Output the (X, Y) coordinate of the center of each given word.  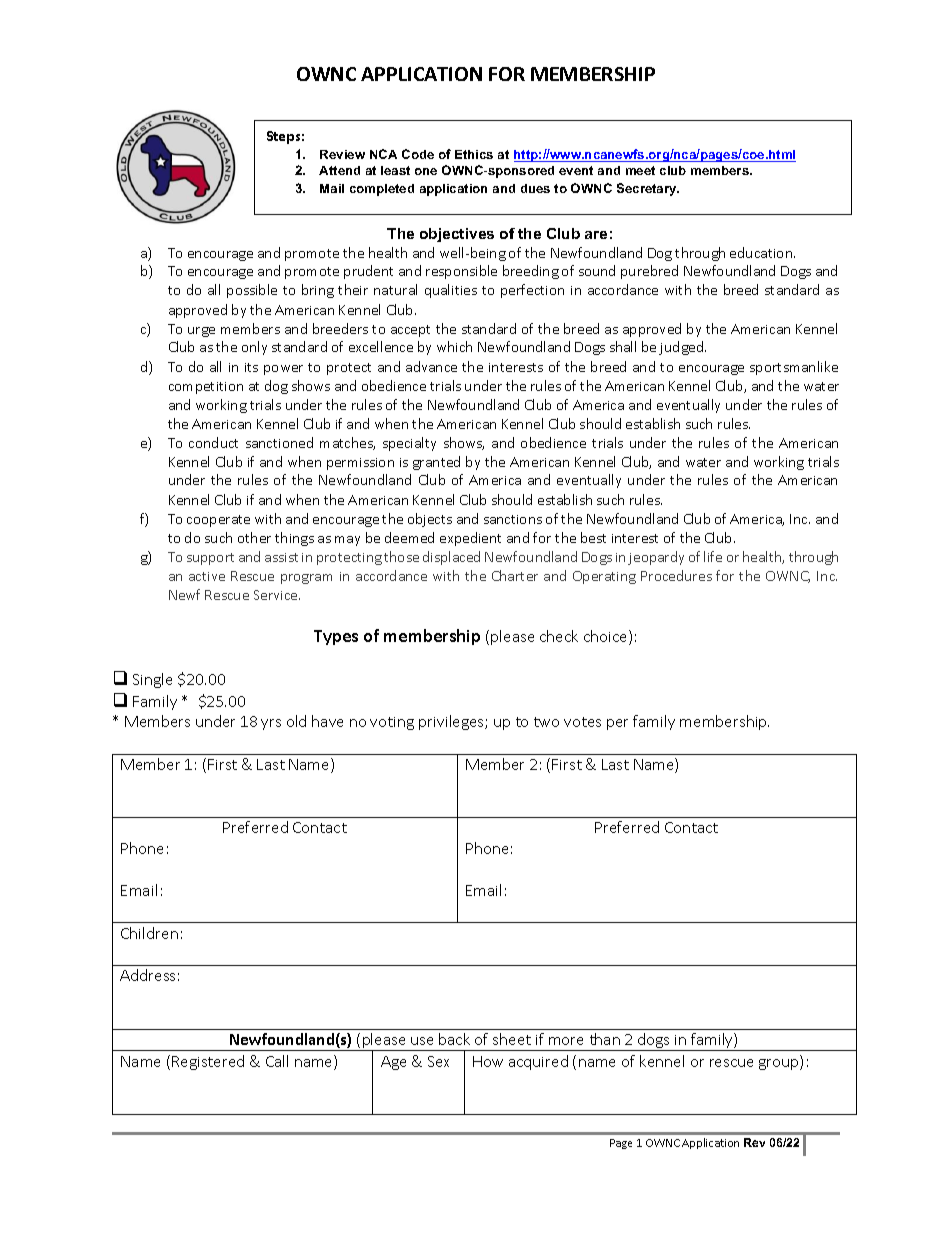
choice (607, 637)
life (713, 556)
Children (149, 933)
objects (430, 520)
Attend (339, 170)
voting (392, 723)
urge (201, 332)
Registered (208, 1062)
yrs (271, 724)
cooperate (218, 521)
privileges (452, 722)
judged (682, 348)
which (454, 346)
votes (582, 722)
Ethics (474, 154)
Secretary (648, 189)
